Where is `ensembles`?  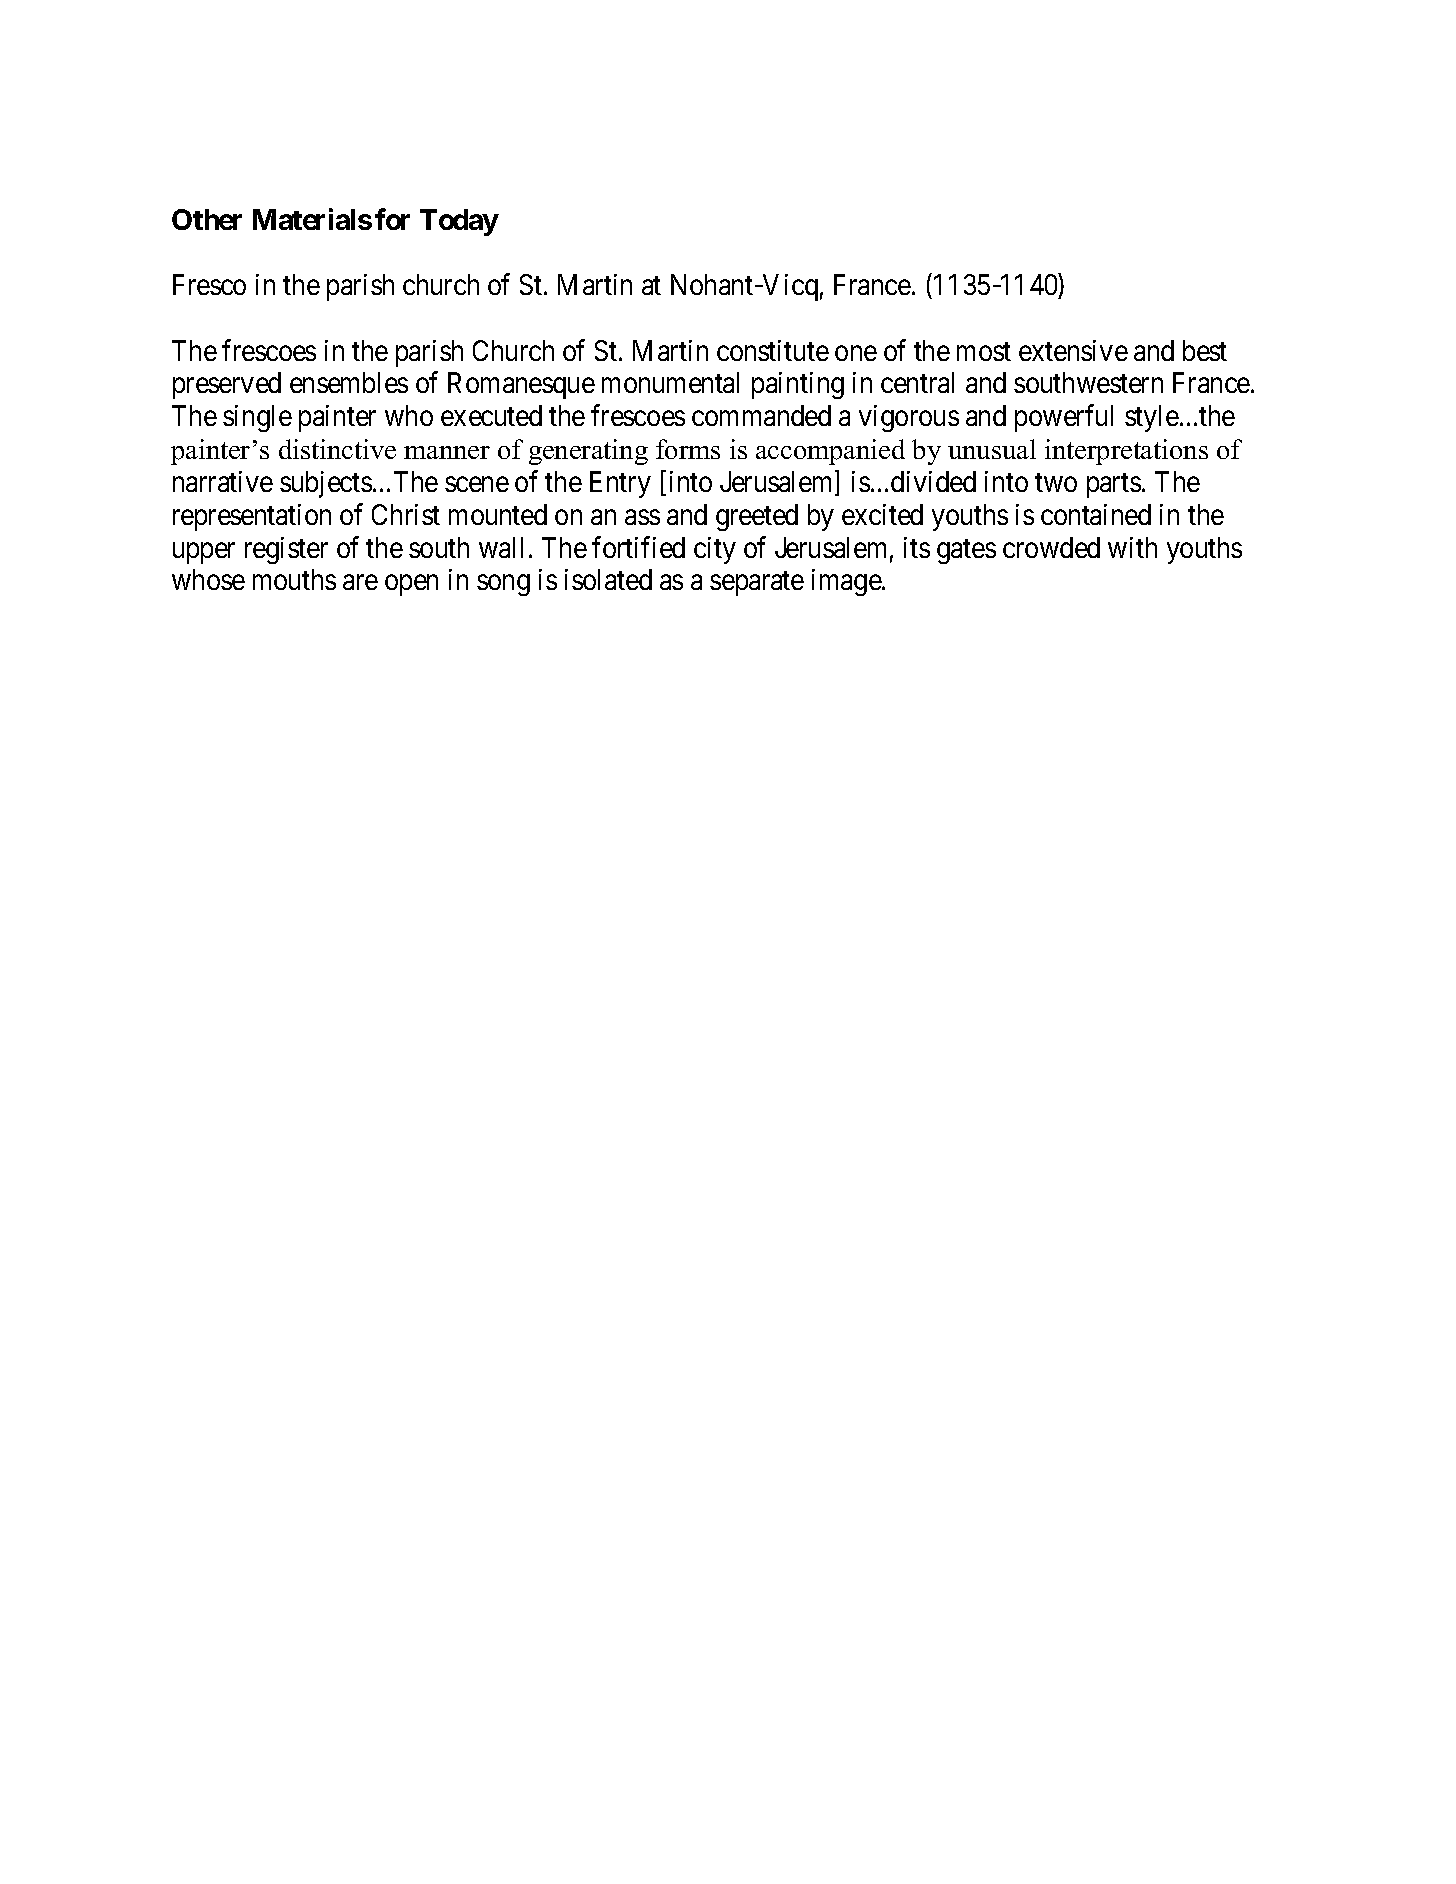 ensembles is located at coordinates (349, 382).
